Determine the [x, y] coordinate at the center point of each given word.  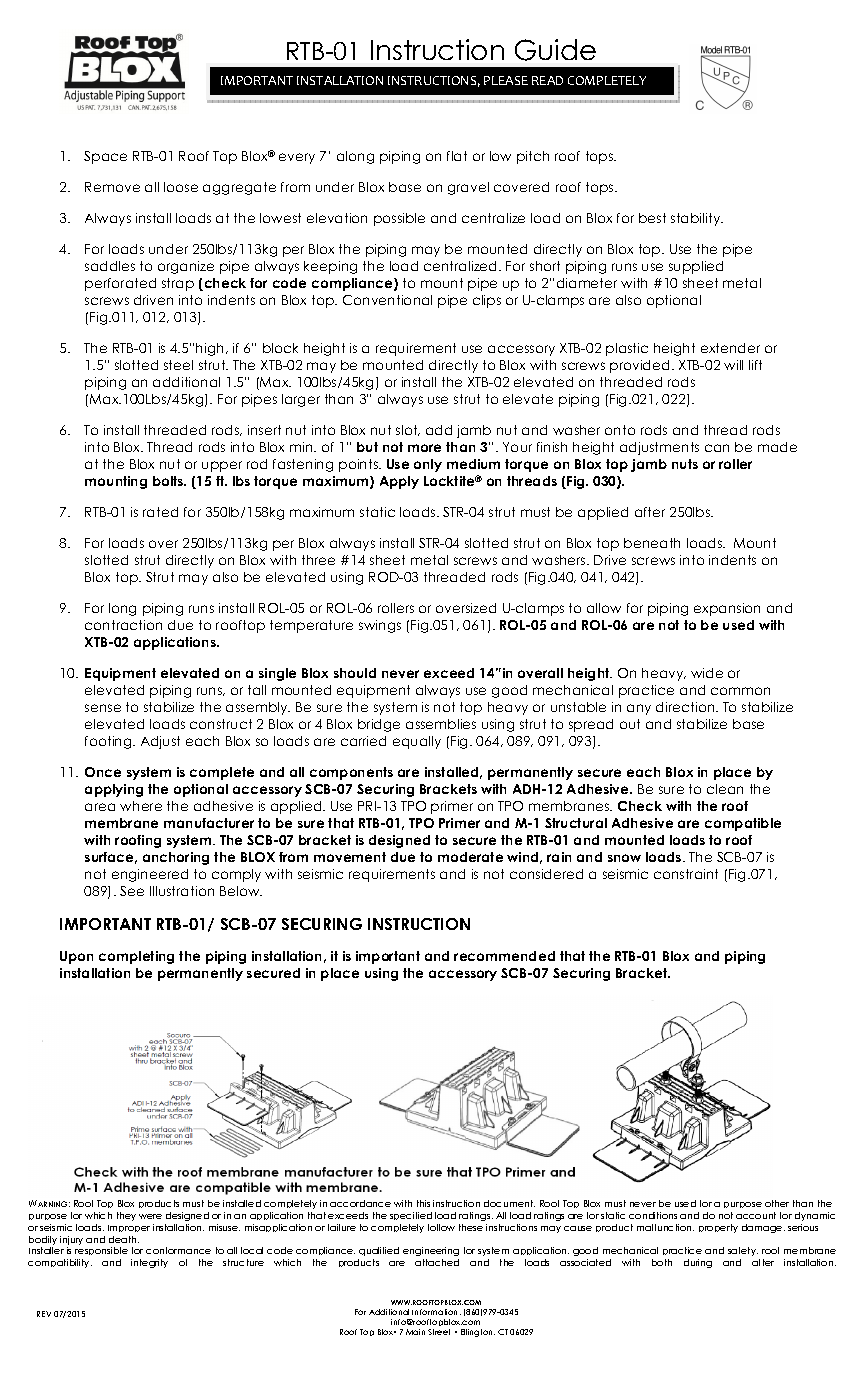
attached [437, 1262]
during [698, 1263]
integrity [149, 1263]
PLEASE [506, 80]
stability [697, 219]
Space [105, 157]
